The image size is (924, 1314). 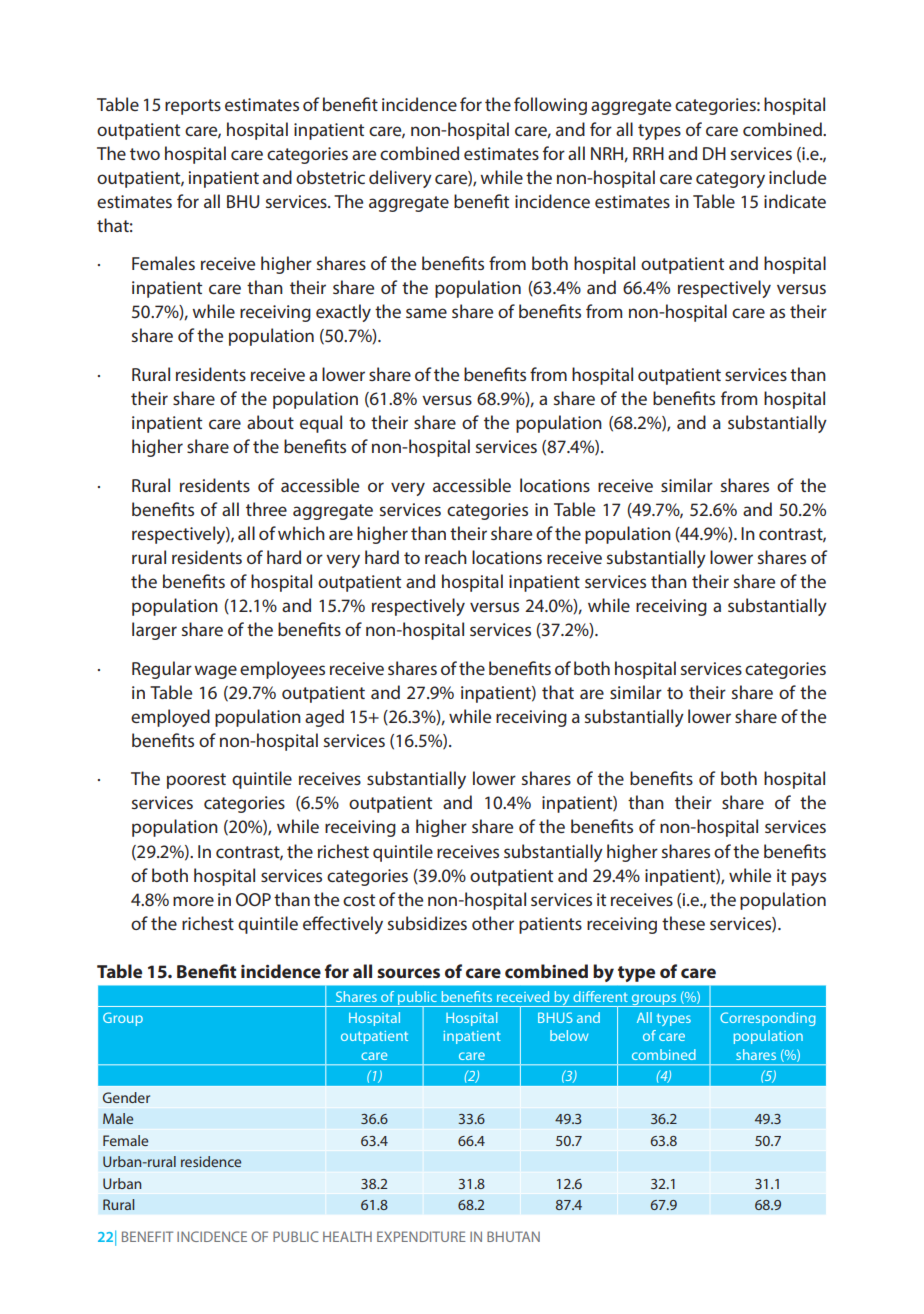 What do you see at coordinates (768, 1019) in the image?
I see `Corresponding` at bounding box center [768, 1019].
